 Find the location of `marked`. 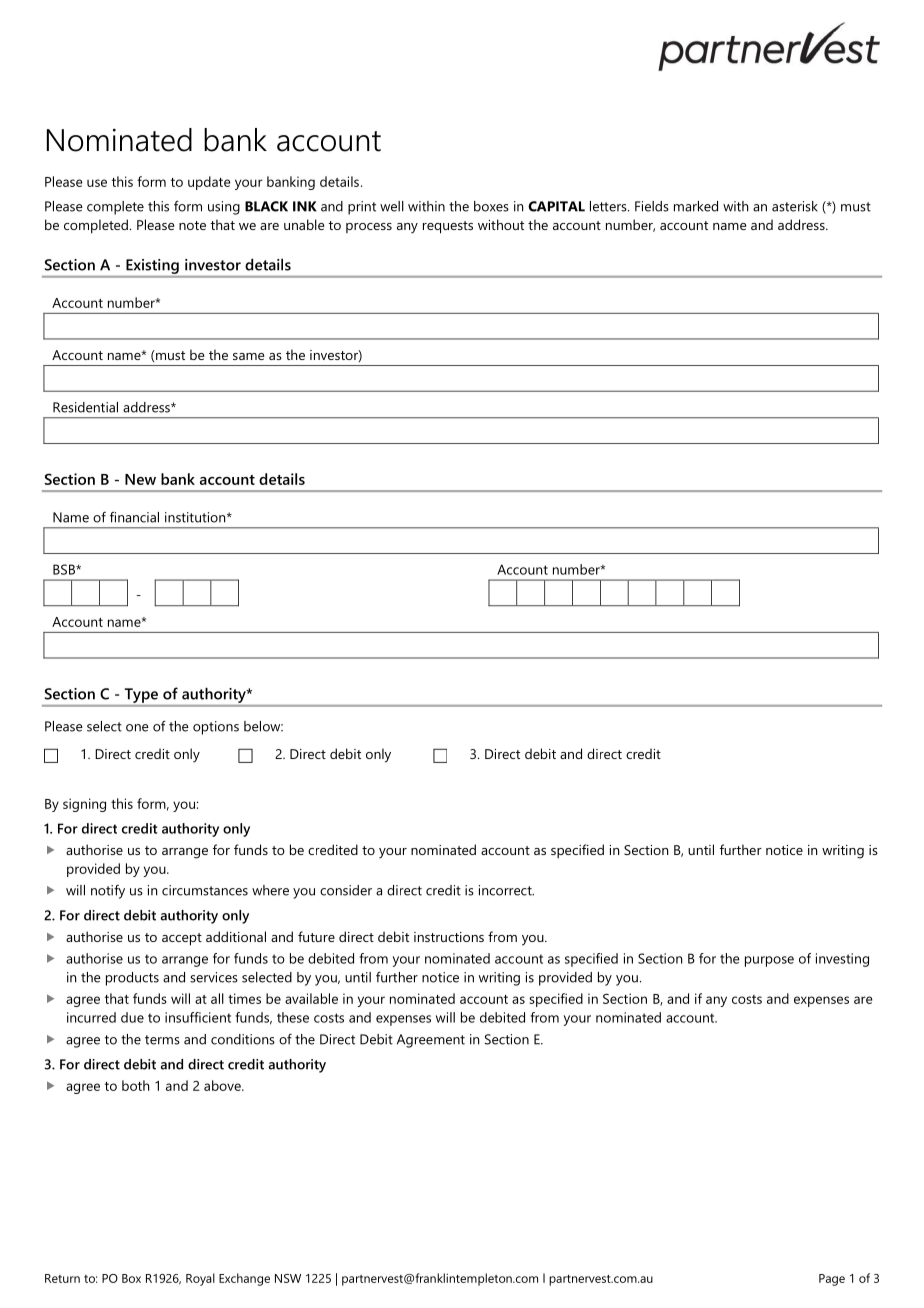

marked is located at coordinates (696, 206).
